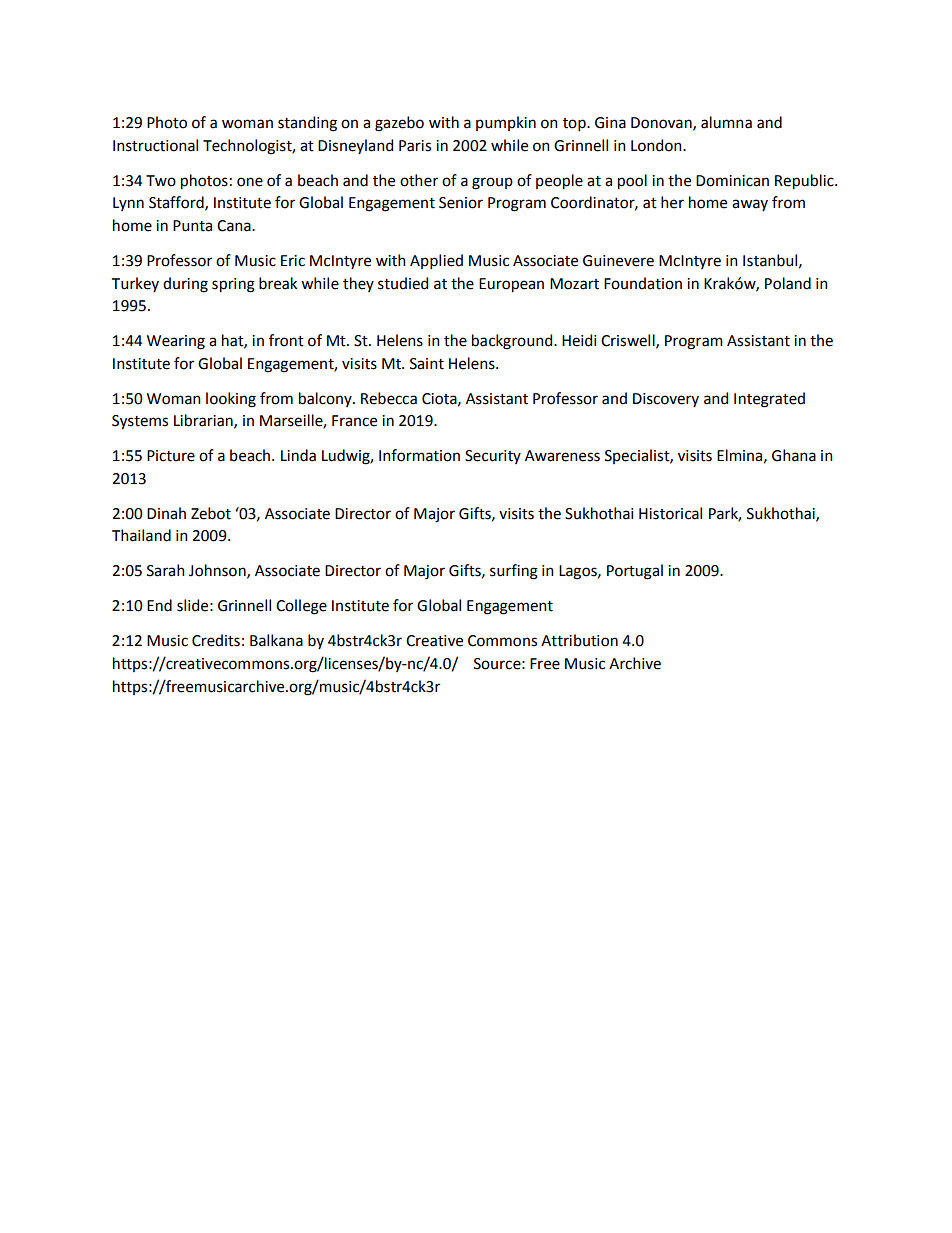 The height and width of the document is (1233, 952). Describe the element at coordinates (415, 146) in the document. I see `Paris` at that location.
